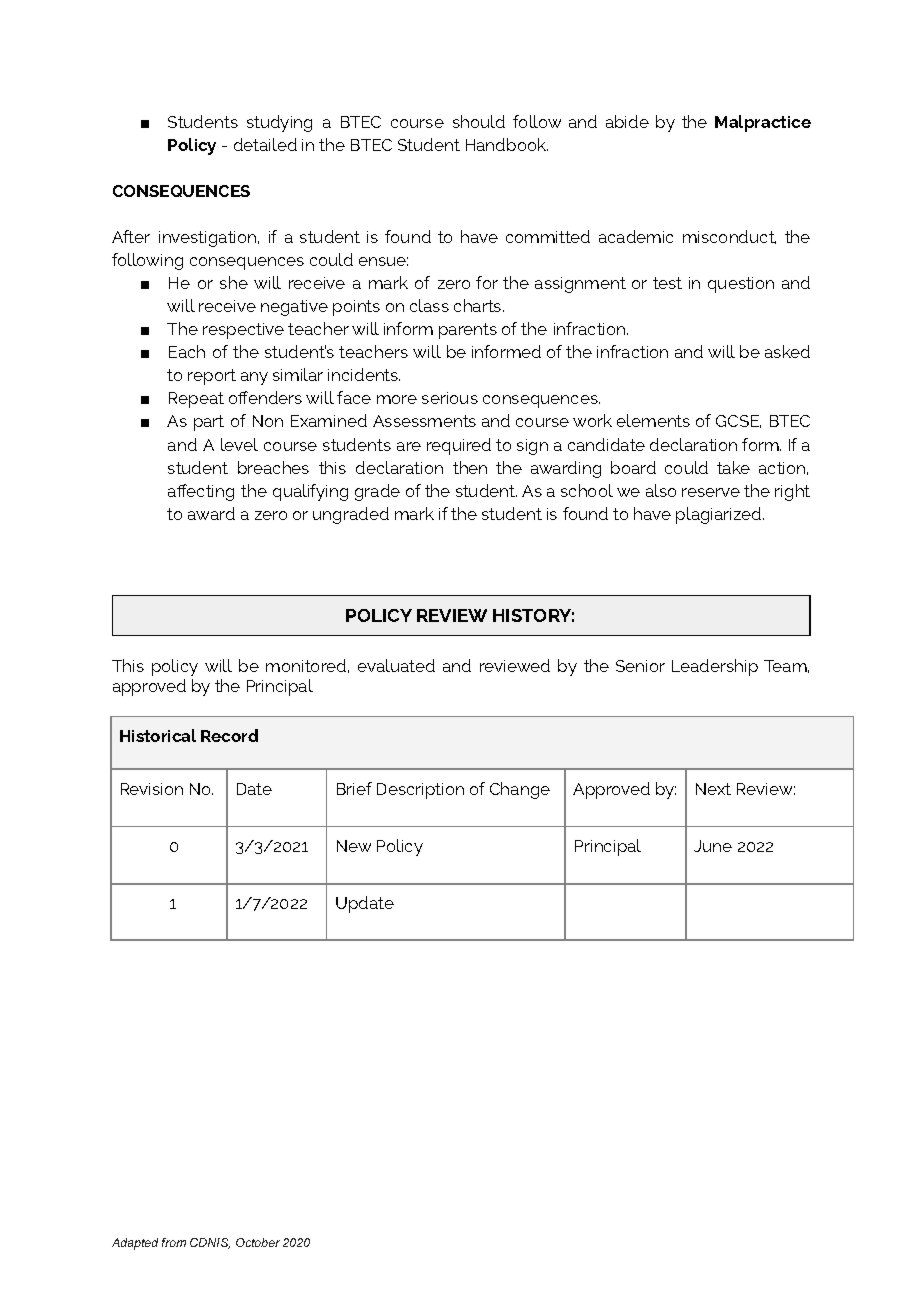 This document has width=924, height=1307. I want to click on Malpractice, so click(763, 123).
